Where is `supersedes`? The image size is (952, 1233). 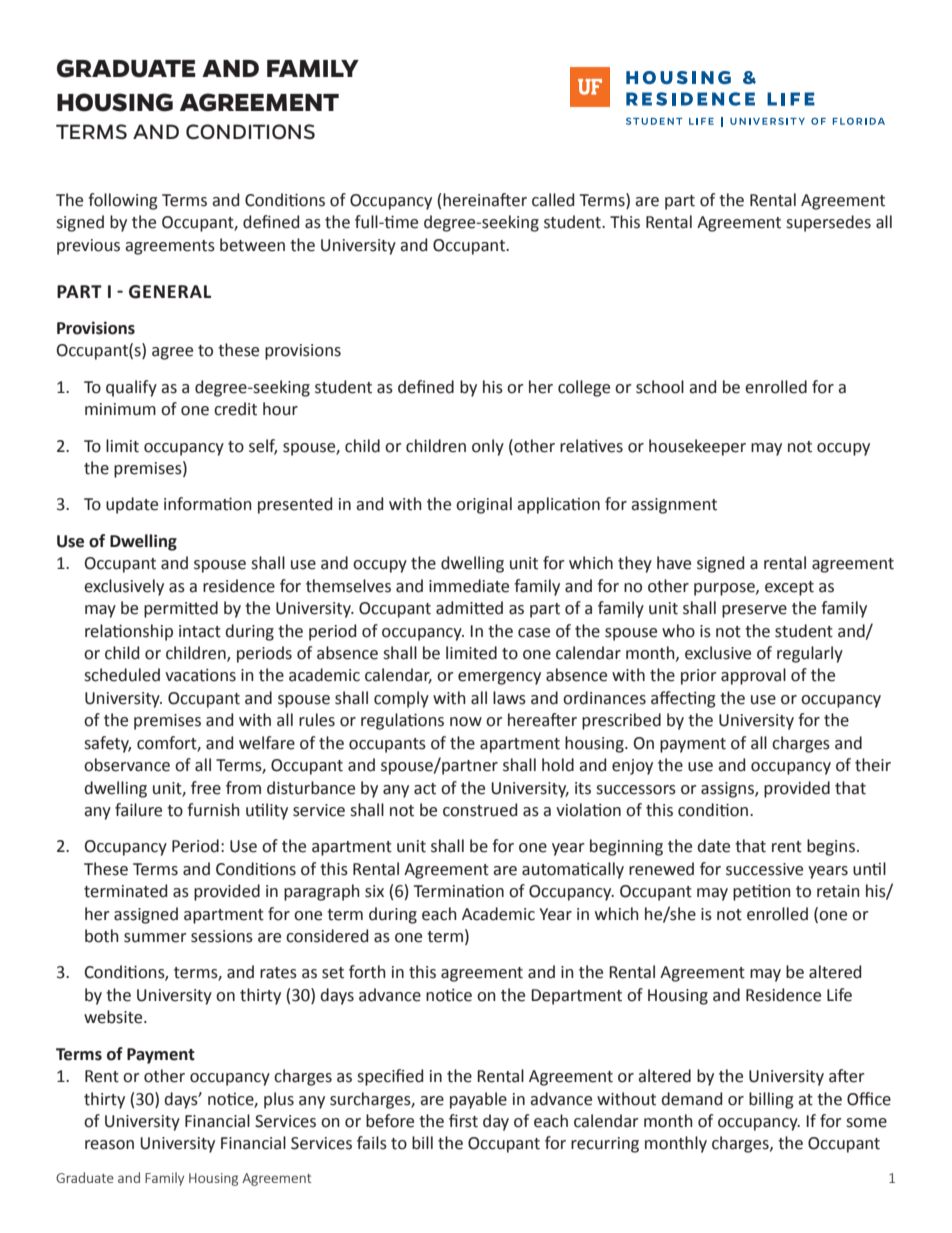 supersedes is located at coordinates (828, 223).
